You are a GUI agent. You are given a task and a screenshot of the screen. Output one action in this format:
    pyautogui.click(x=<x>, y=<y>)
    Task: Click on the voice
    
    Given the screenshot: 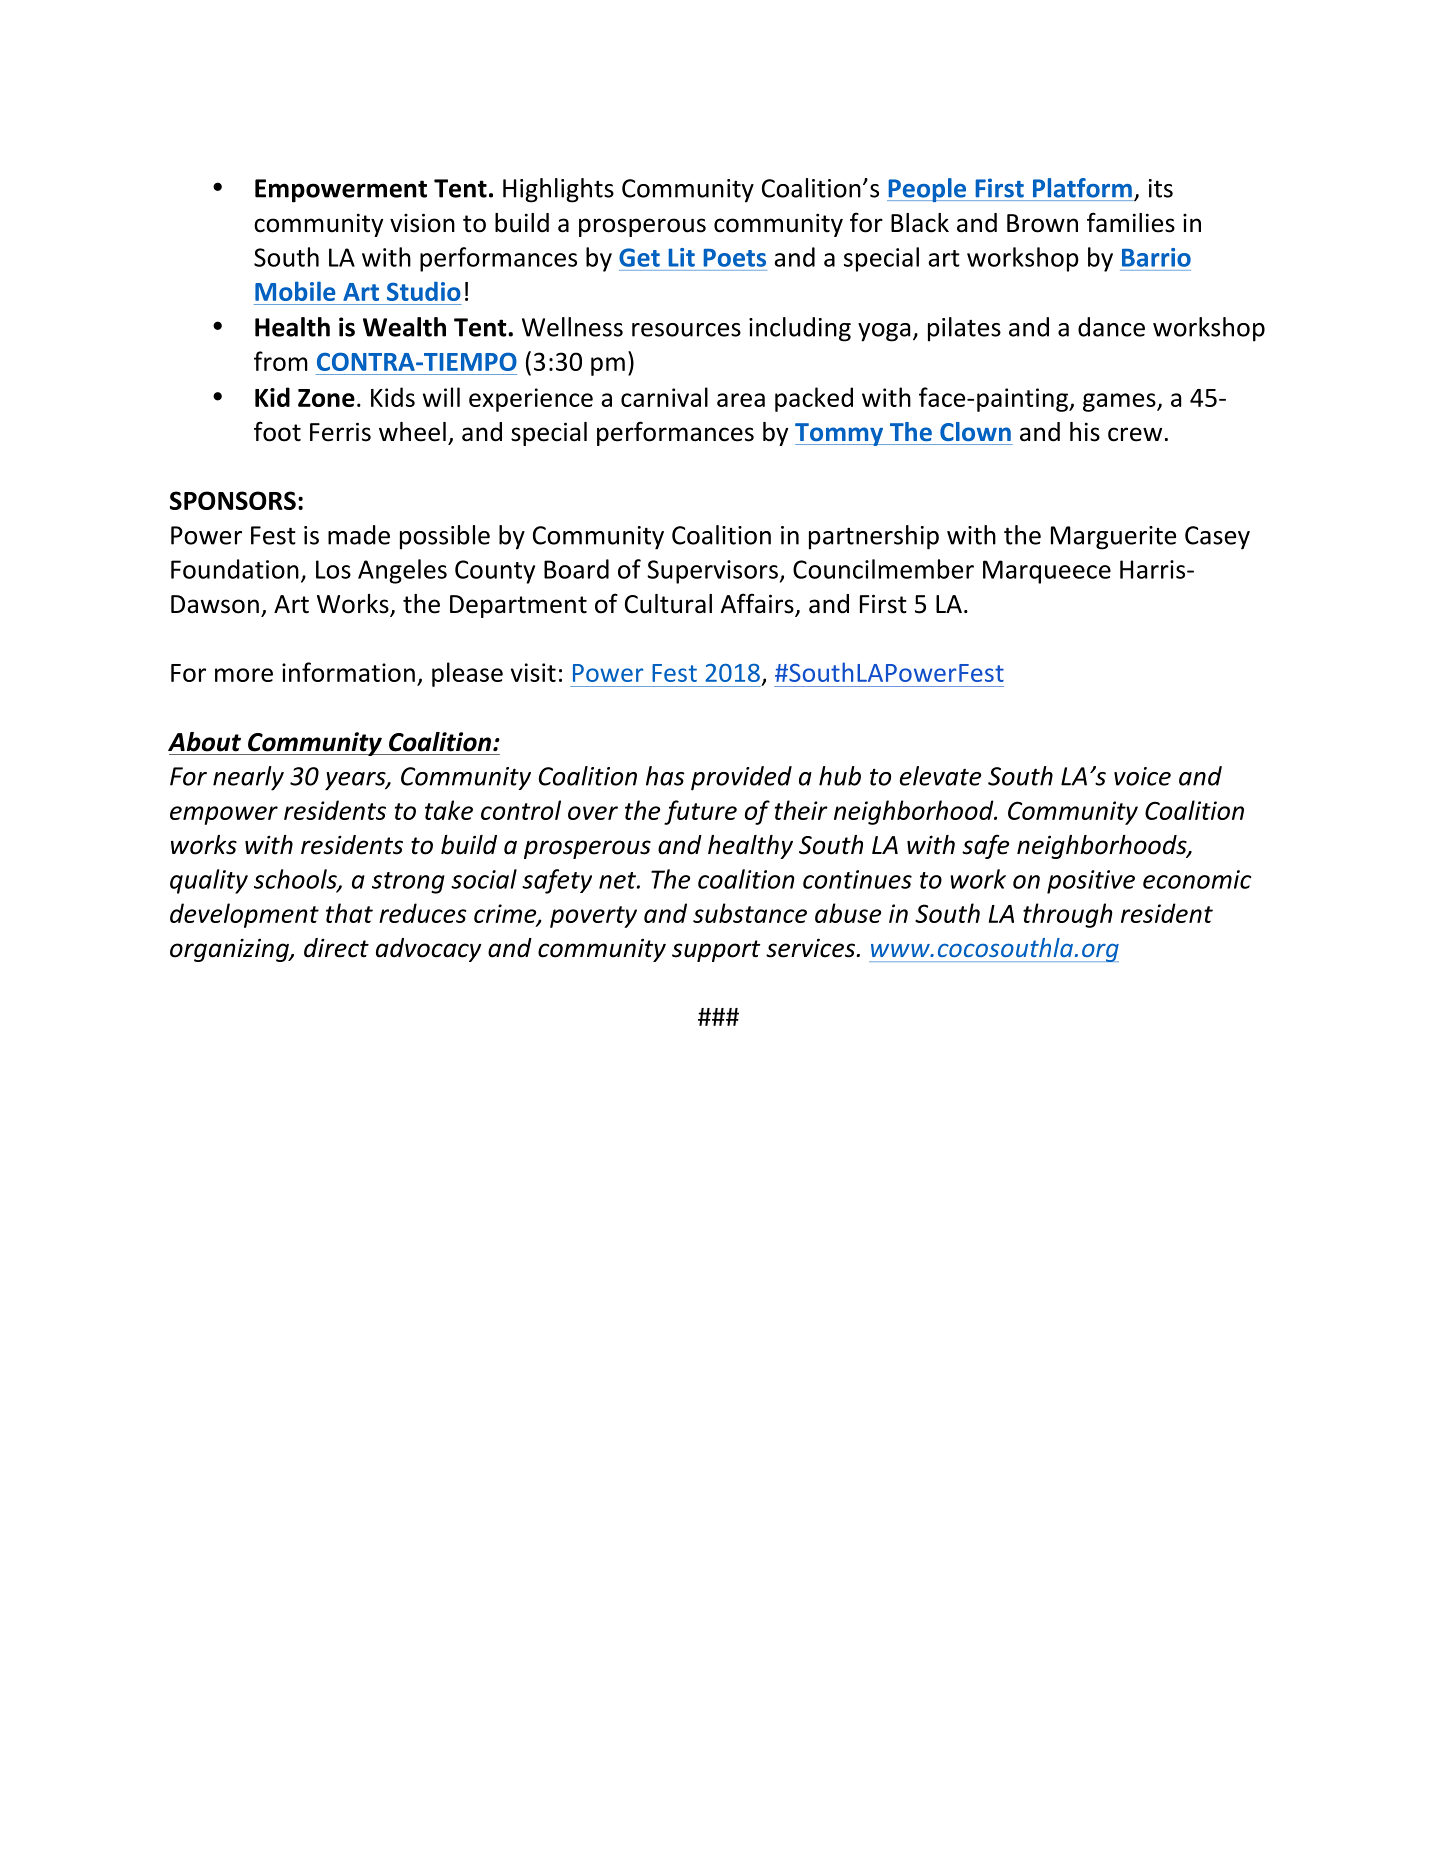 What is the action you would take?
    pyautogui.click(x=1142, y=776)
